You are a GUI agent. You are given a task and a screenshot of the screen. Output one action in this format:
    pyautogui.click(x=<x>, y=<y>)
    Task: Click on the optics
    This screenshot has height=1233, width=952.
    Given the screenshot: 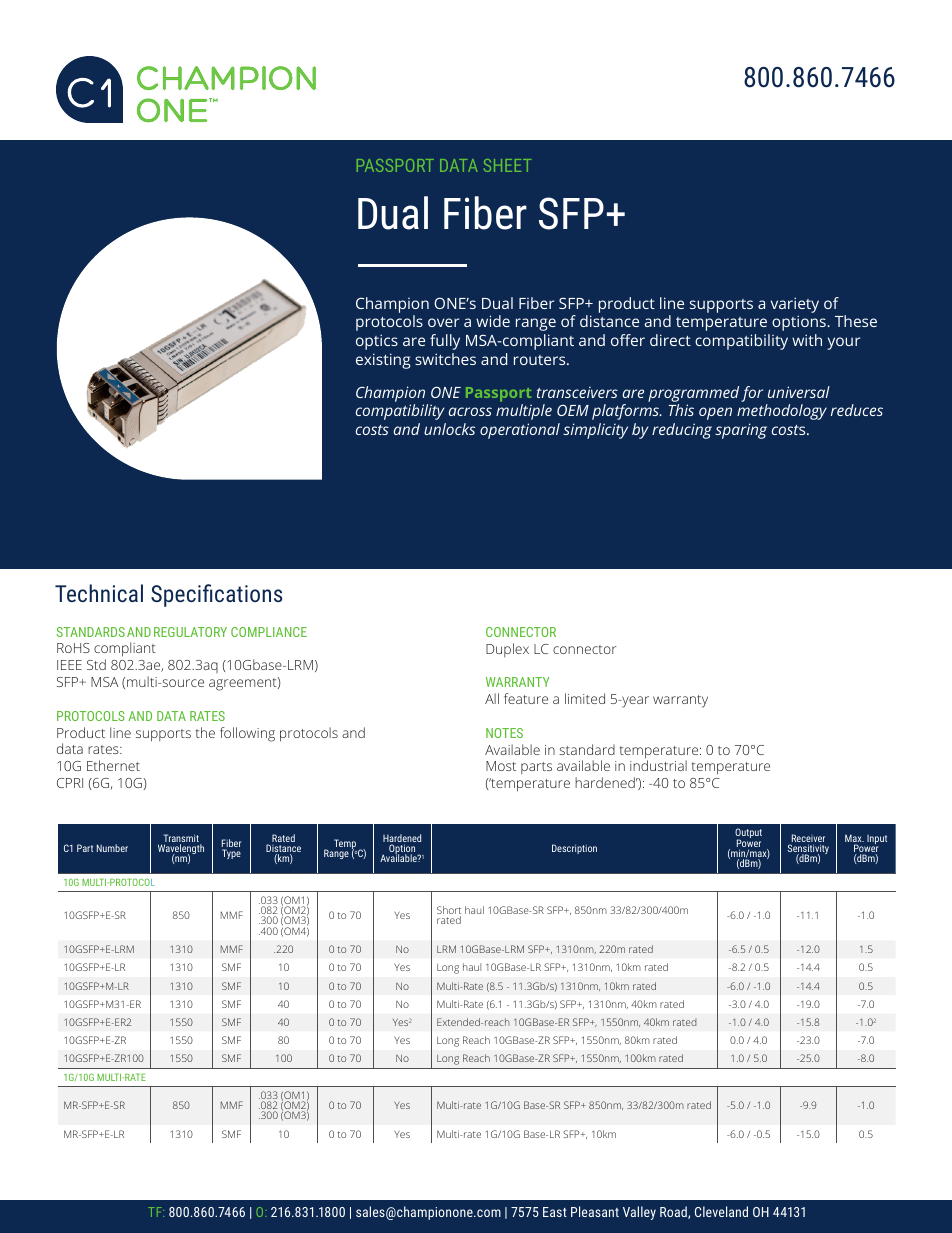 What is the action you would take?
    pyautogui.click(x=377, y=342)
